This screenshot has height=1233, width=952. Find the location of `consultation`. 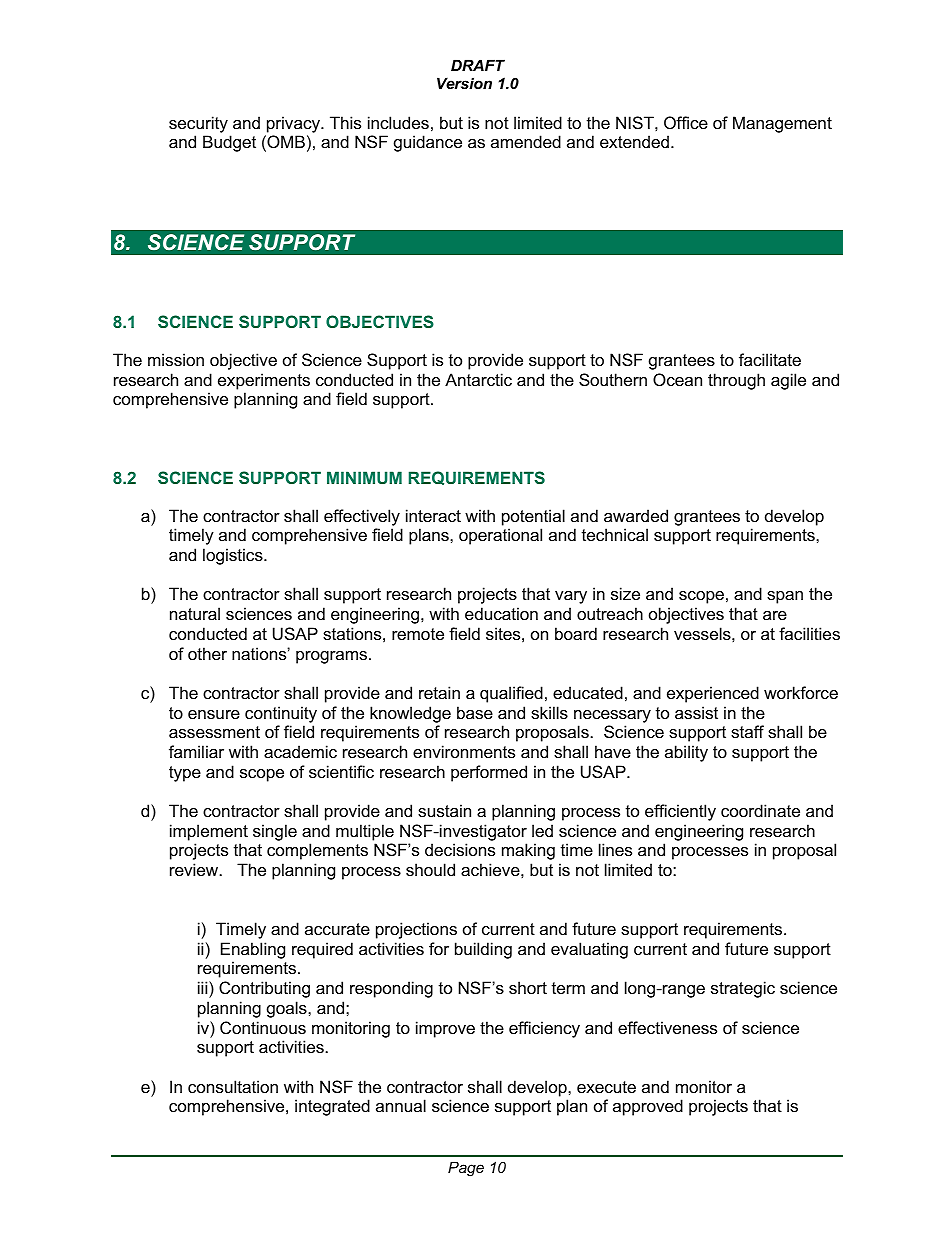

consultation is located at coordinates (233, 1086).
